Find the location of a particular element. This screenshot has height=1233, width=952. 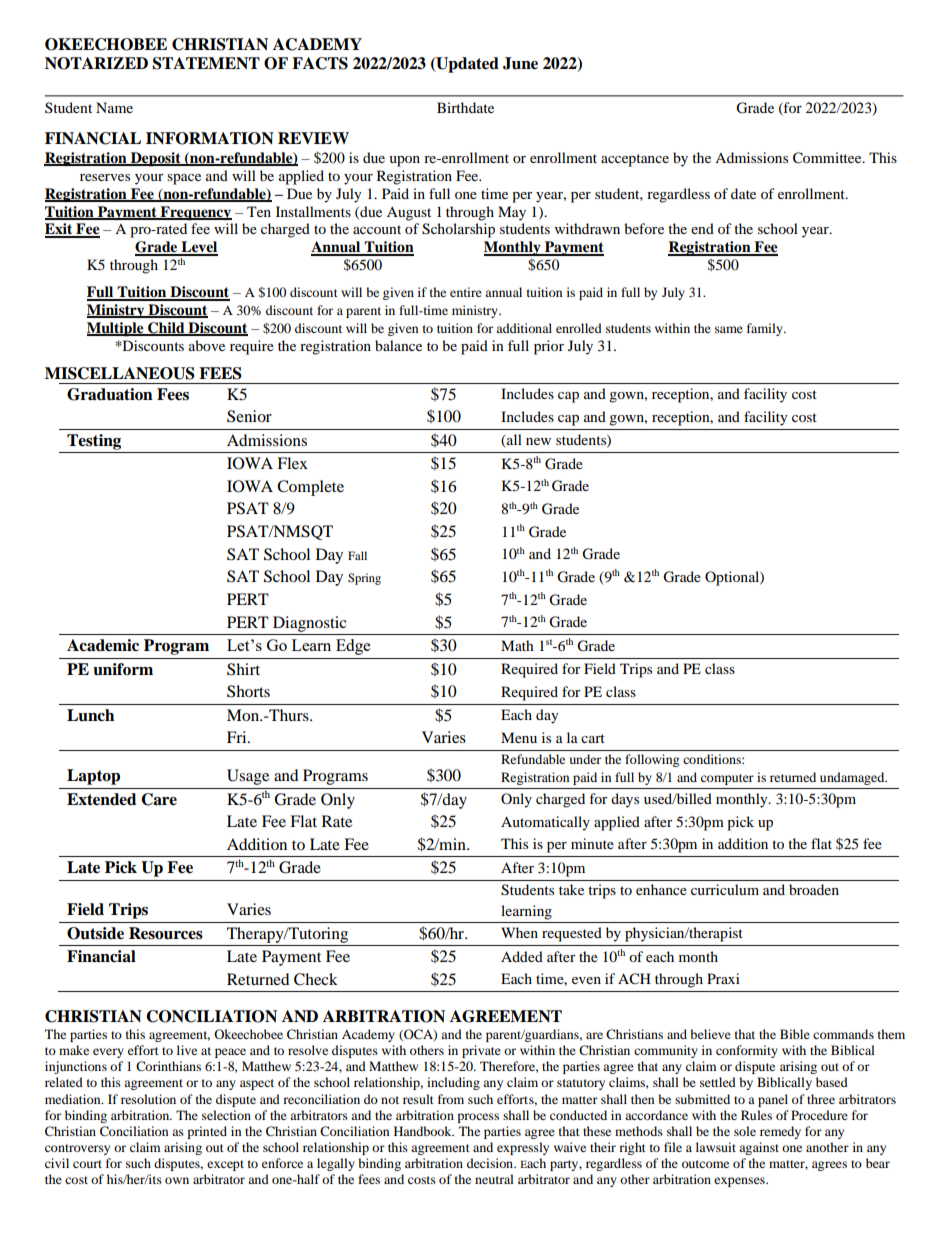

conditions is located at coordinates (713, 759).
